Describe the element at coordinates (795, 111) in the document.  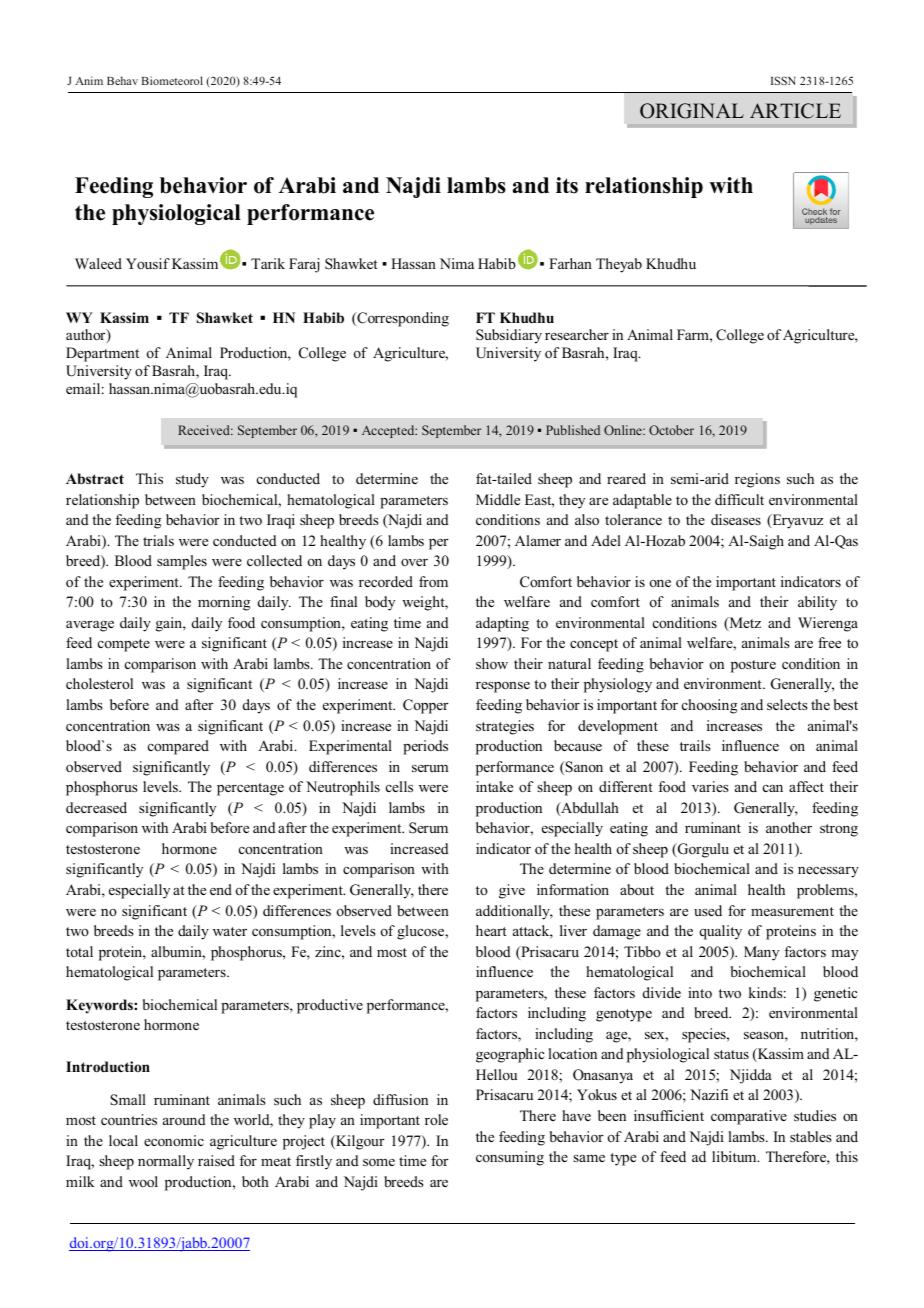
I see `ARTICLE` at that location.
